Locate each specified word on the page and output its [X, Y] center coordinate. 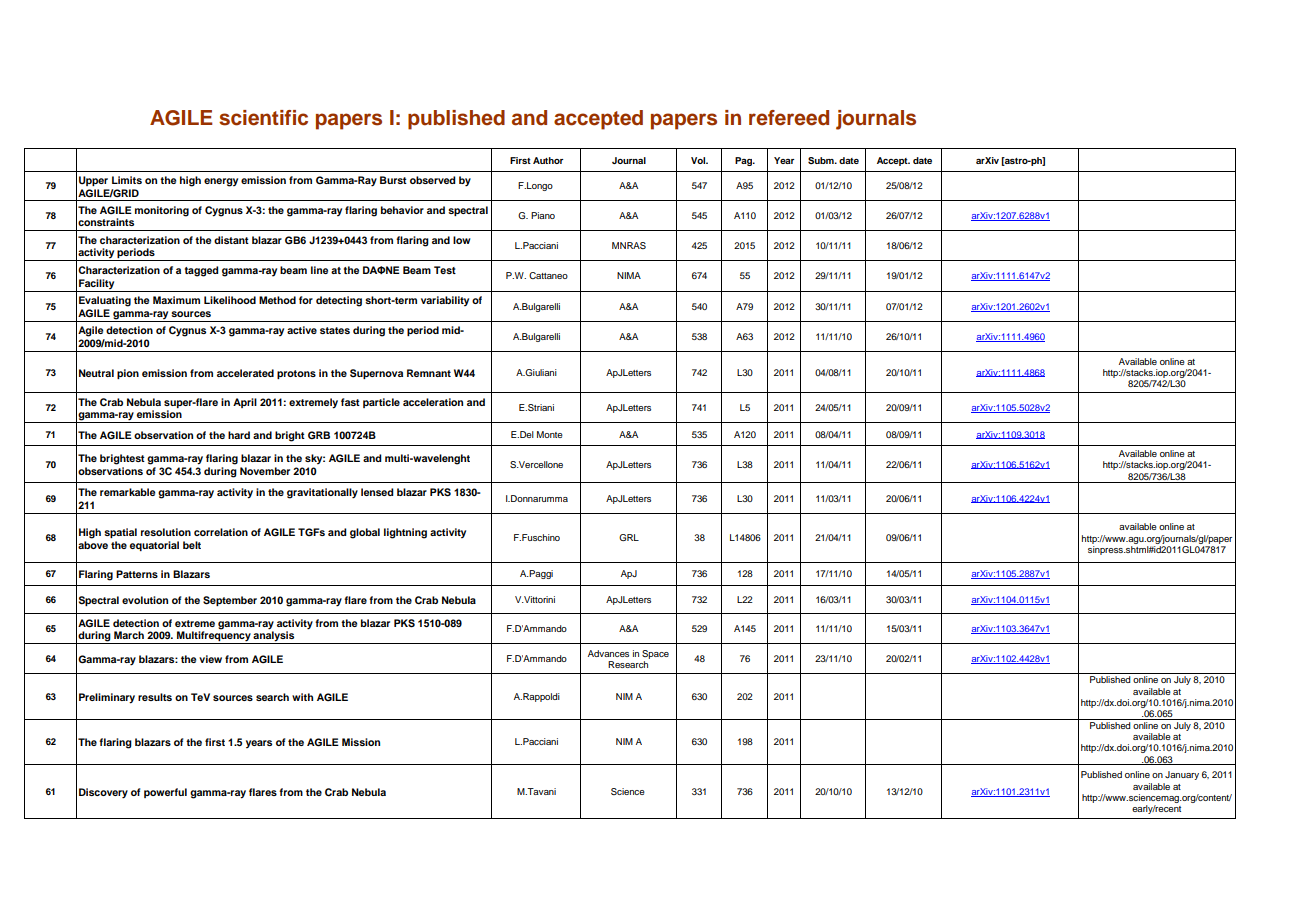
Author [548, 160]
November [265, 471]
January [1182, 775]
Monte [550, 434]
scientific [263, 118]
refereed [789, 118]
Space [655, 654]
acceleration [433, 402]
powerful [165, 793]
